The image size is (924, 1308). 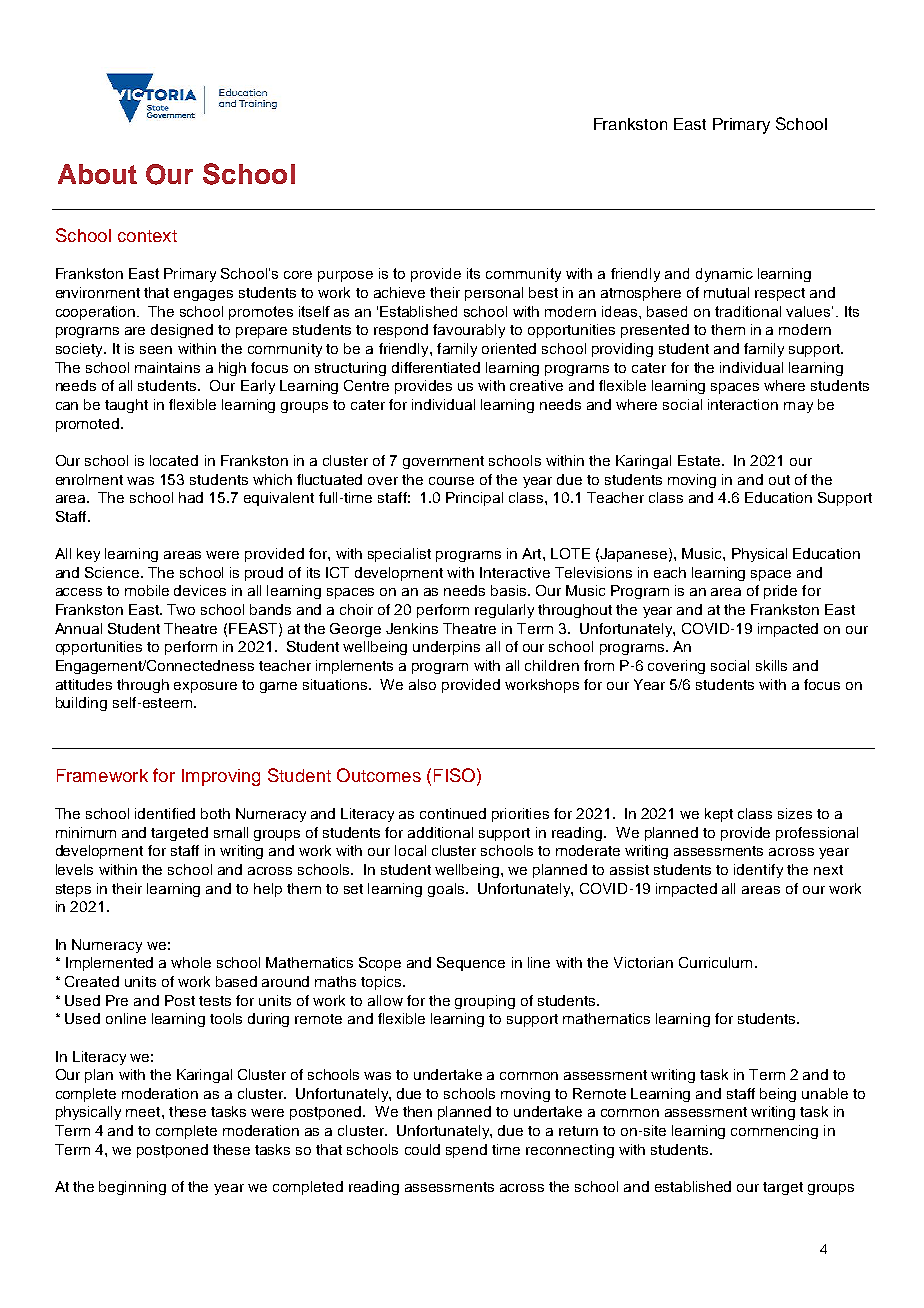 I want to click on context, so click(x=147, y=236).
